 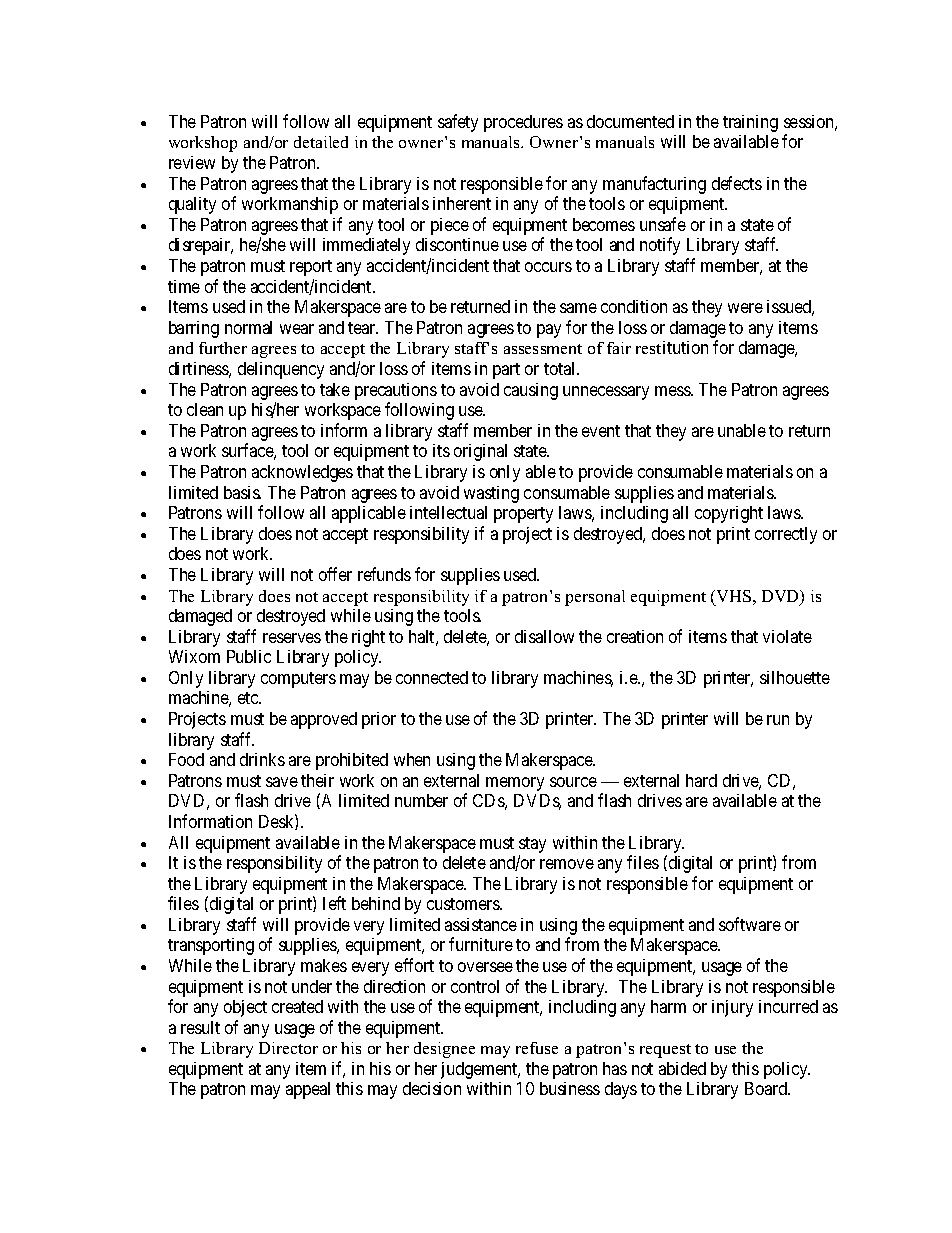 I want to click on detailed, so click(x=321, y=142).
